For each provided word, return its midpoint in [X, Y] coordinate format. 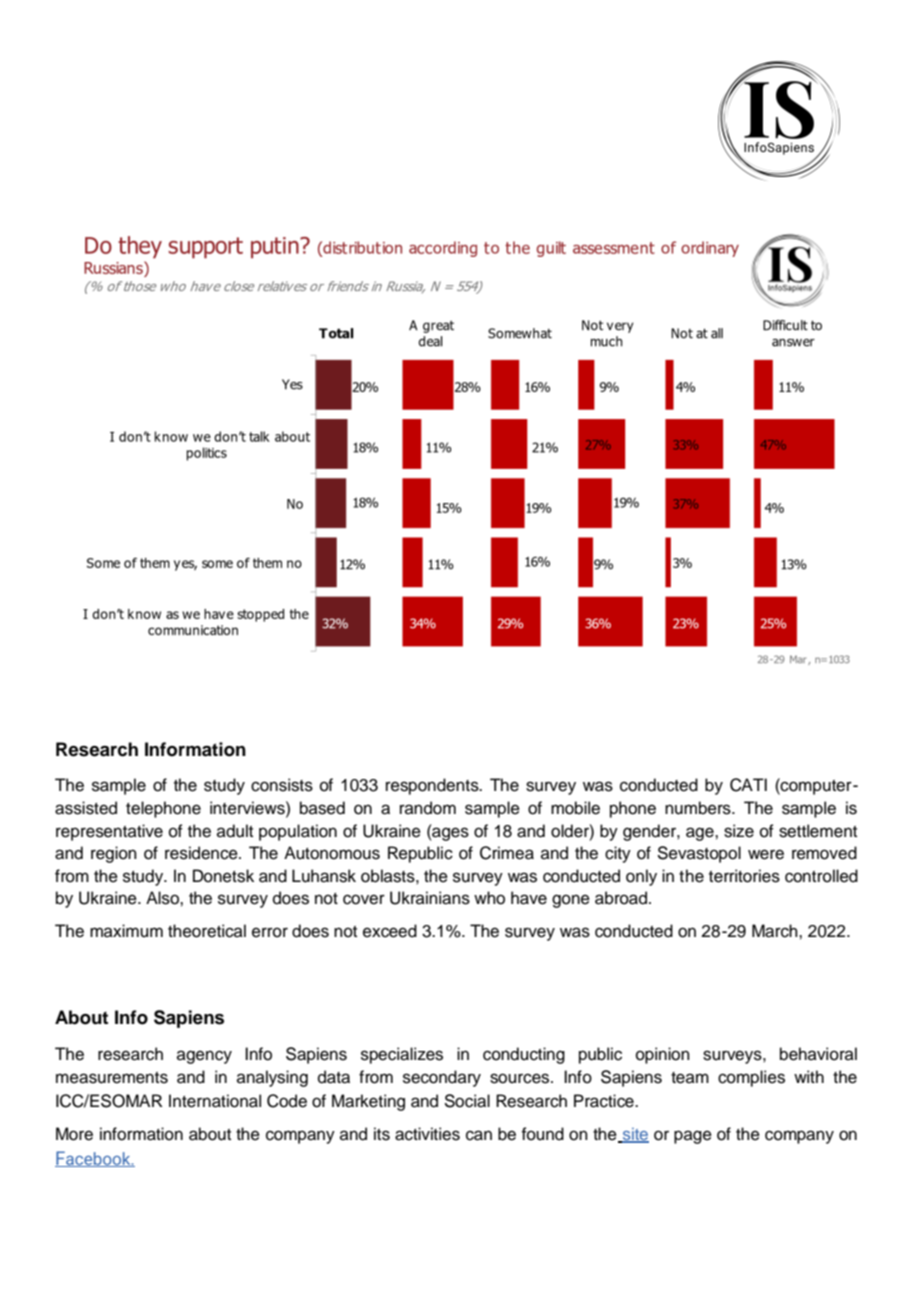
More [74, 1134]
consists [282, 785]
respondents [433, 786]
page [693, 1137]
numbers [699, 808]
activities [427, 1134]
